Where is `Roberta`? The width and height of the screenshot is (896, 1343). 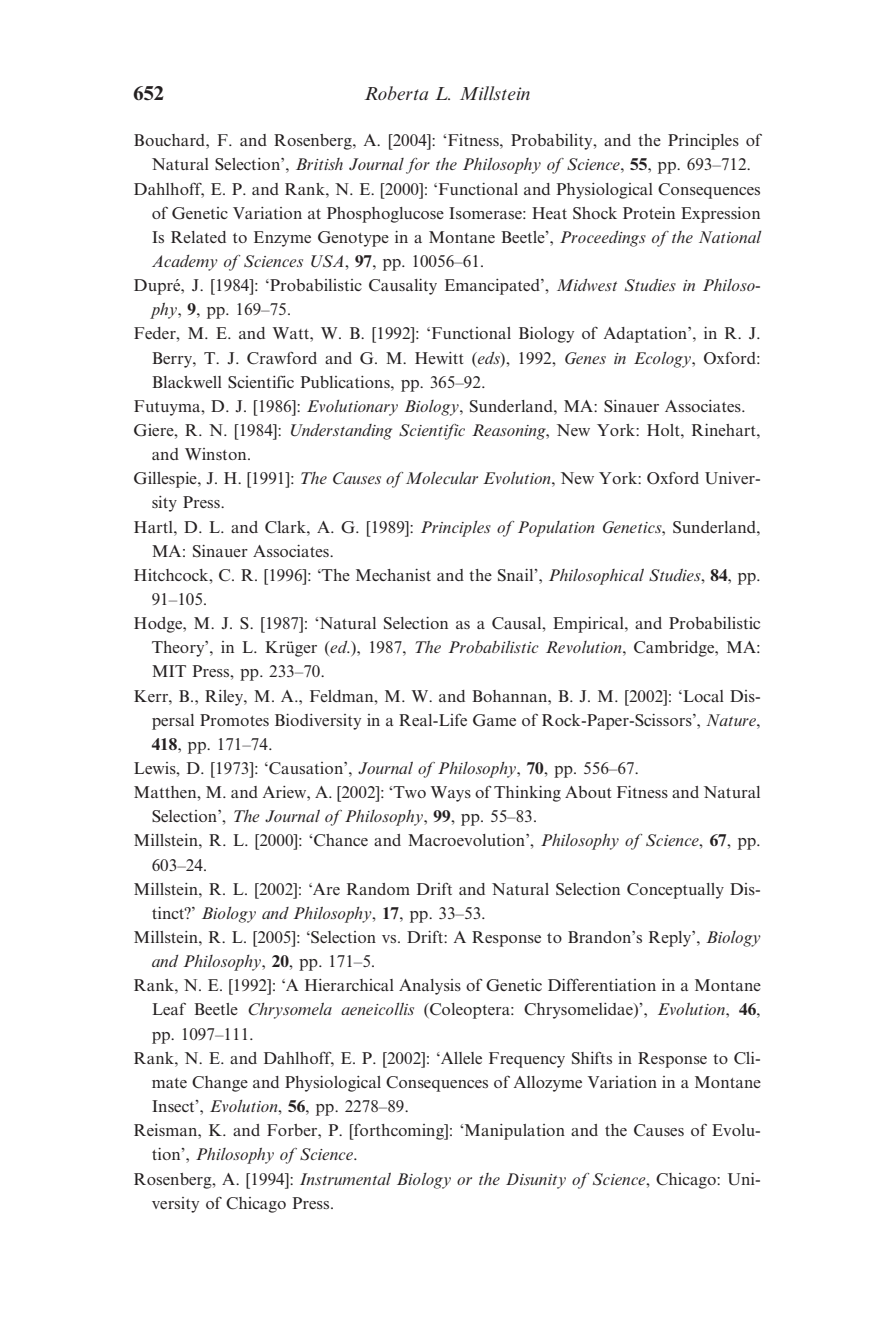 Roberta is located at coordinates (396, 93).
